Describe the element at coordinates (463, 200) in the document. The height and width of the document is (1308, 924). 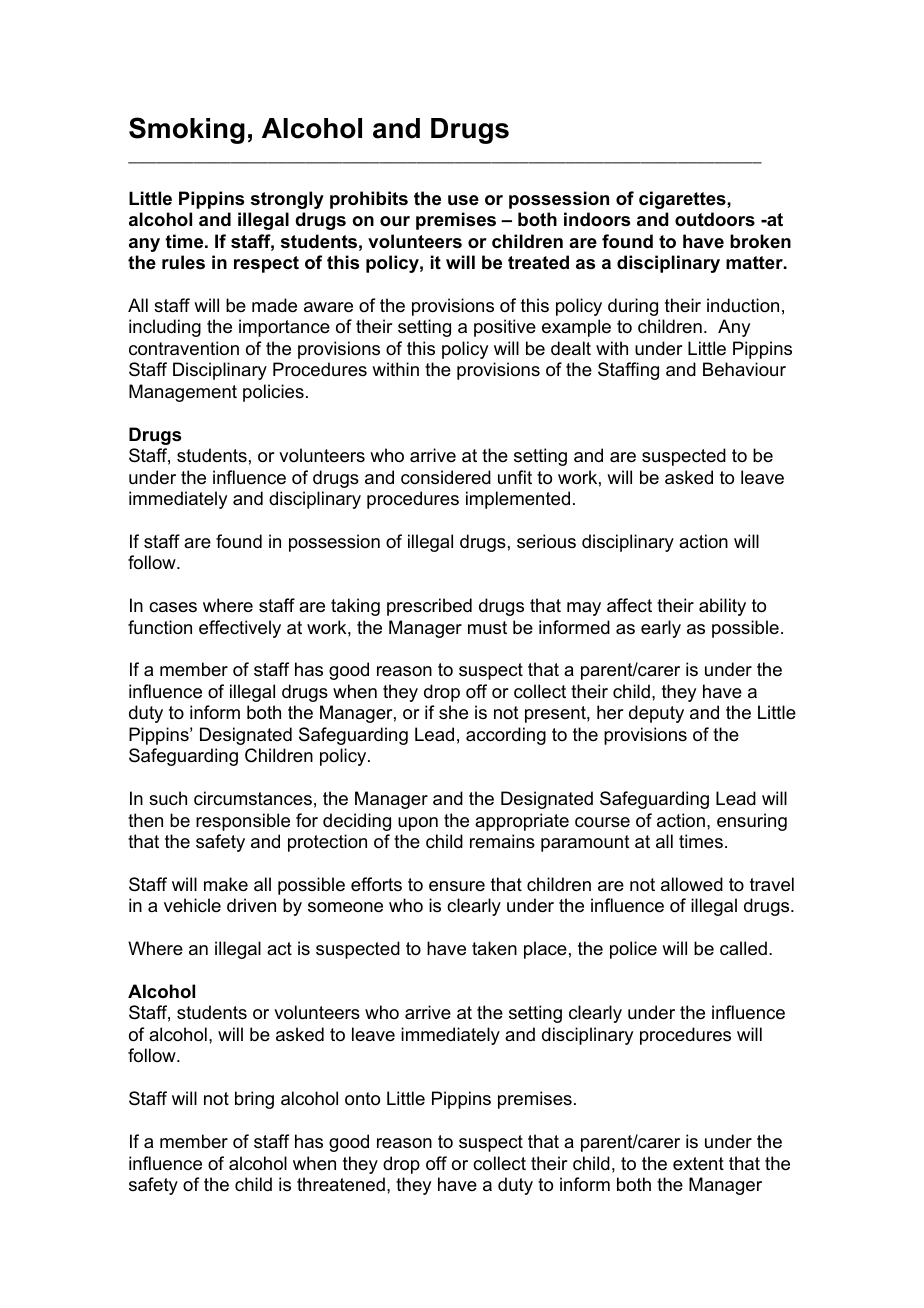
I see `use` at that location.
